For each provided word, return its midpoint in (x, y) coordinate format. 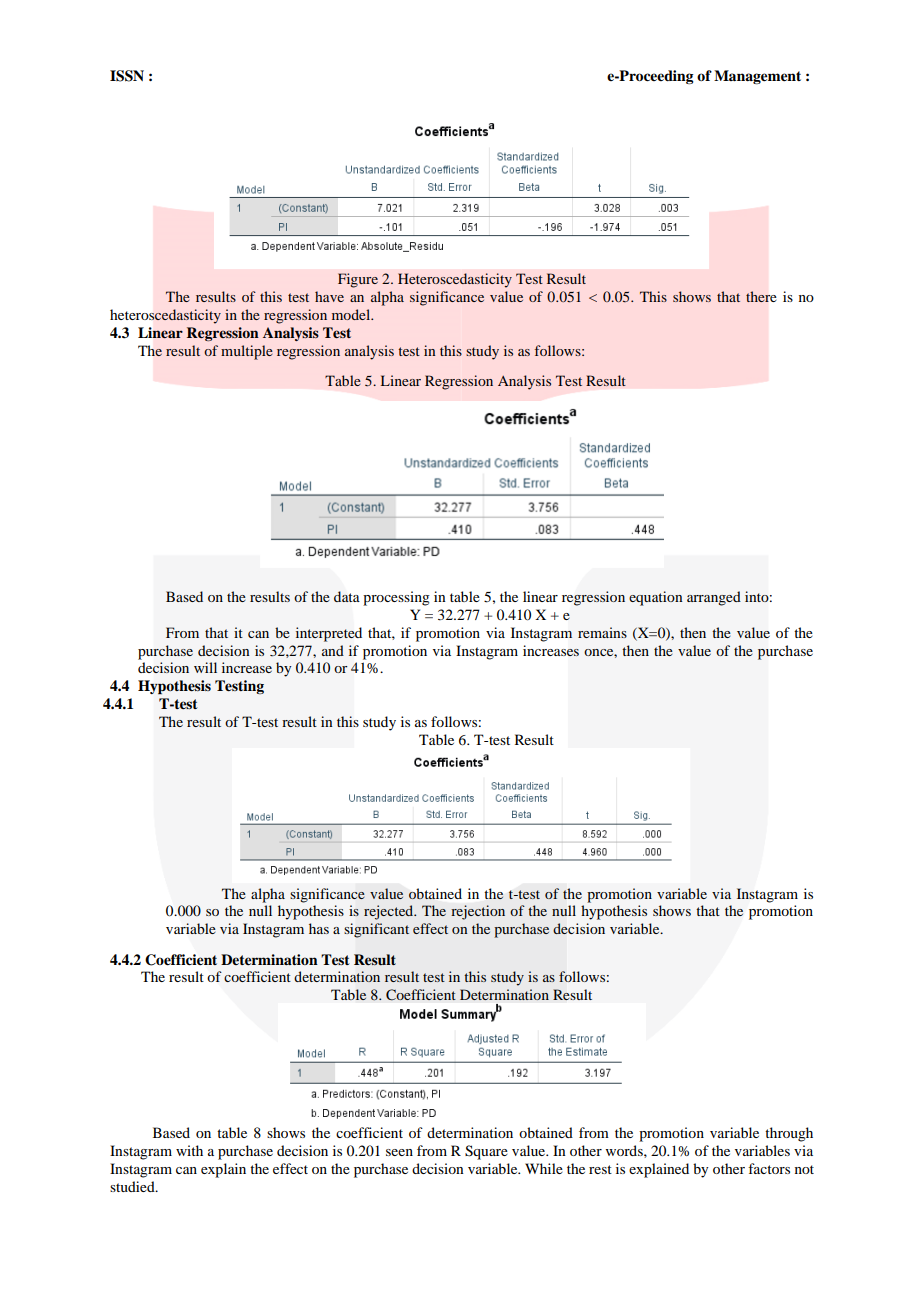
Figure (358, 280)
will (205, 667)
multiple (247, 352)
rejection (478, 912)
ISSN (127, 76)
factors (769, 1168)
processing (396, 598)
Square (486, 1152)
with (189, 1150)
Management (757, 77)
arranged (714, 598)
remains (602, 632)
